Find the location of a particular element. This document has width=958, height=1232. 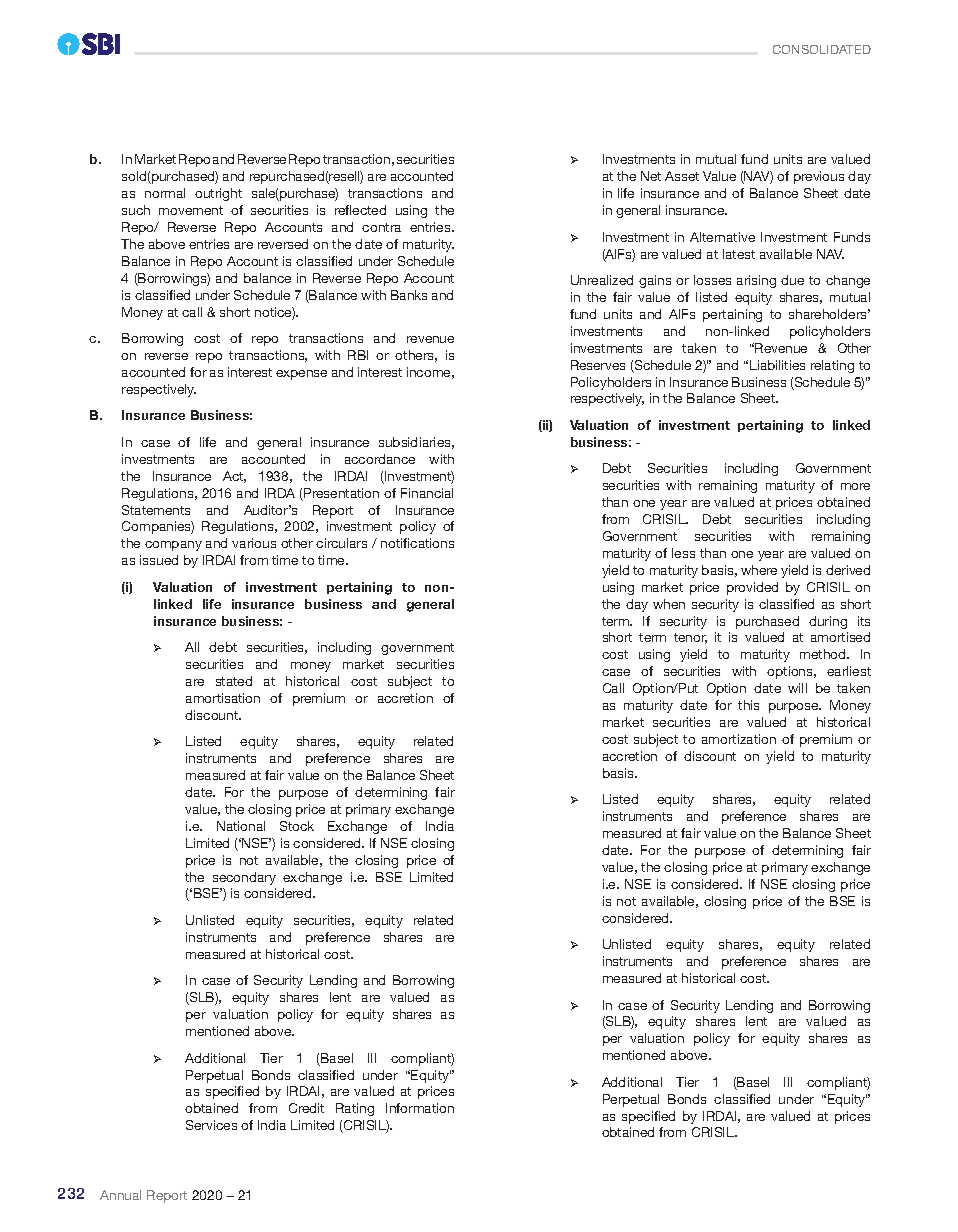

National is located at coordinates (241, 826).
